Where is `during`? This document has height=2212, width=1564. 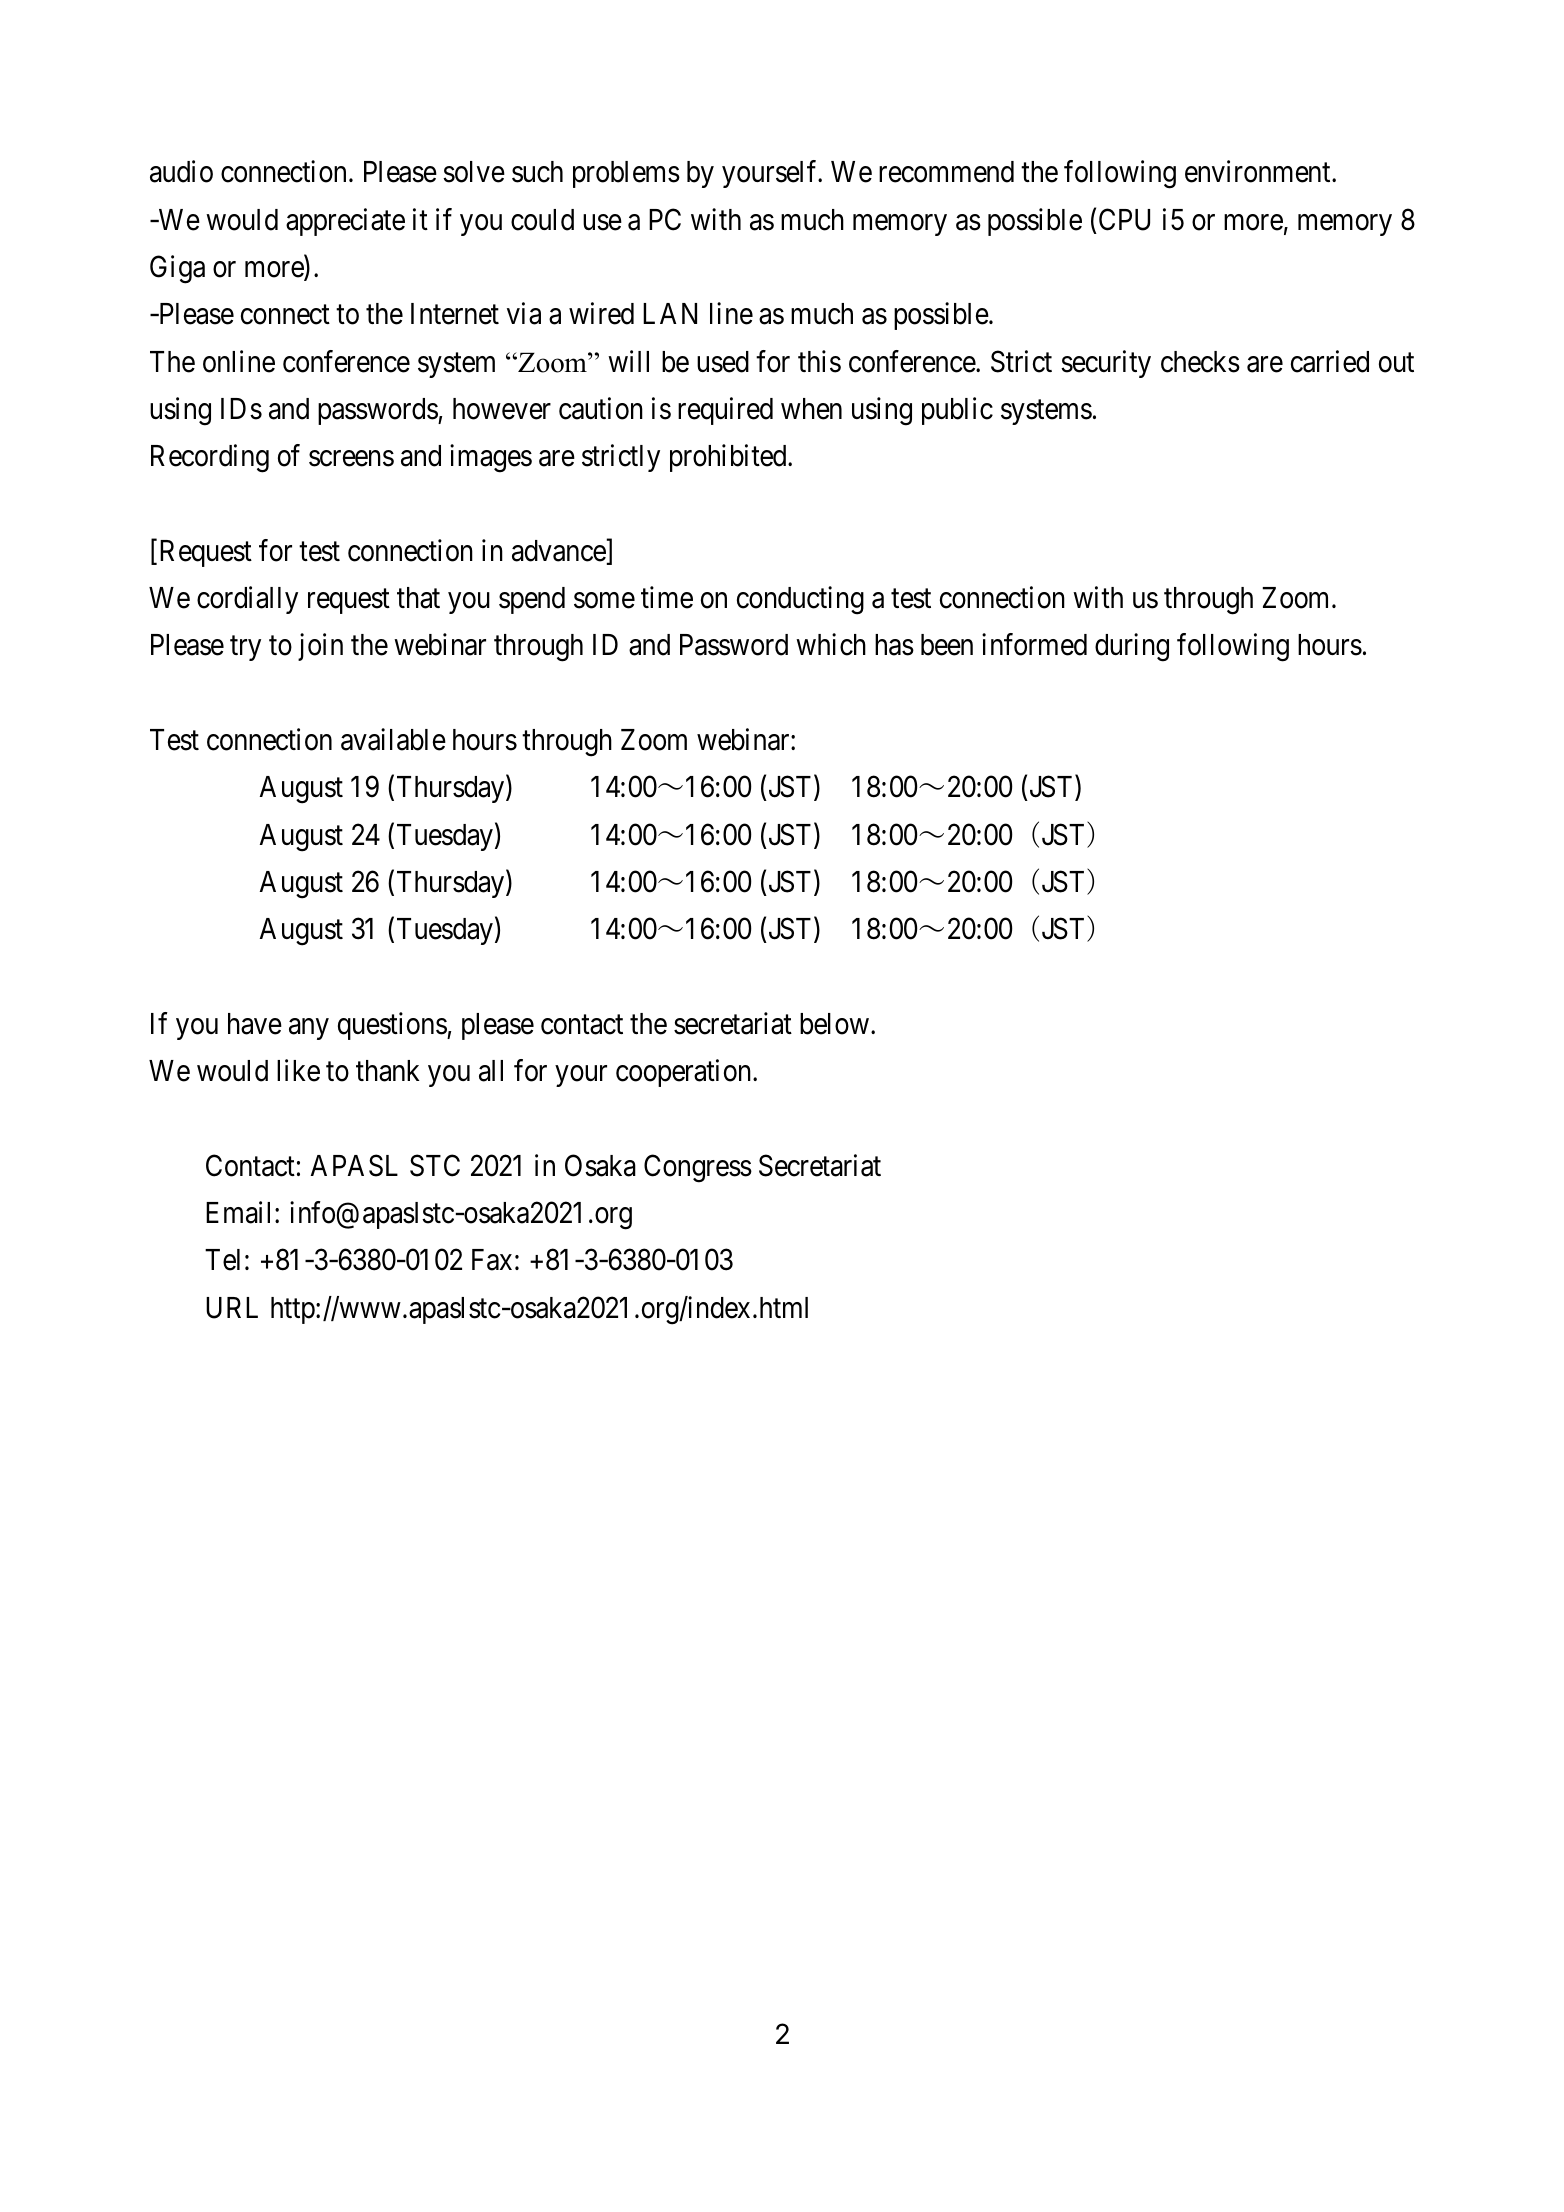
during is located at coordinates (1132, 648).
